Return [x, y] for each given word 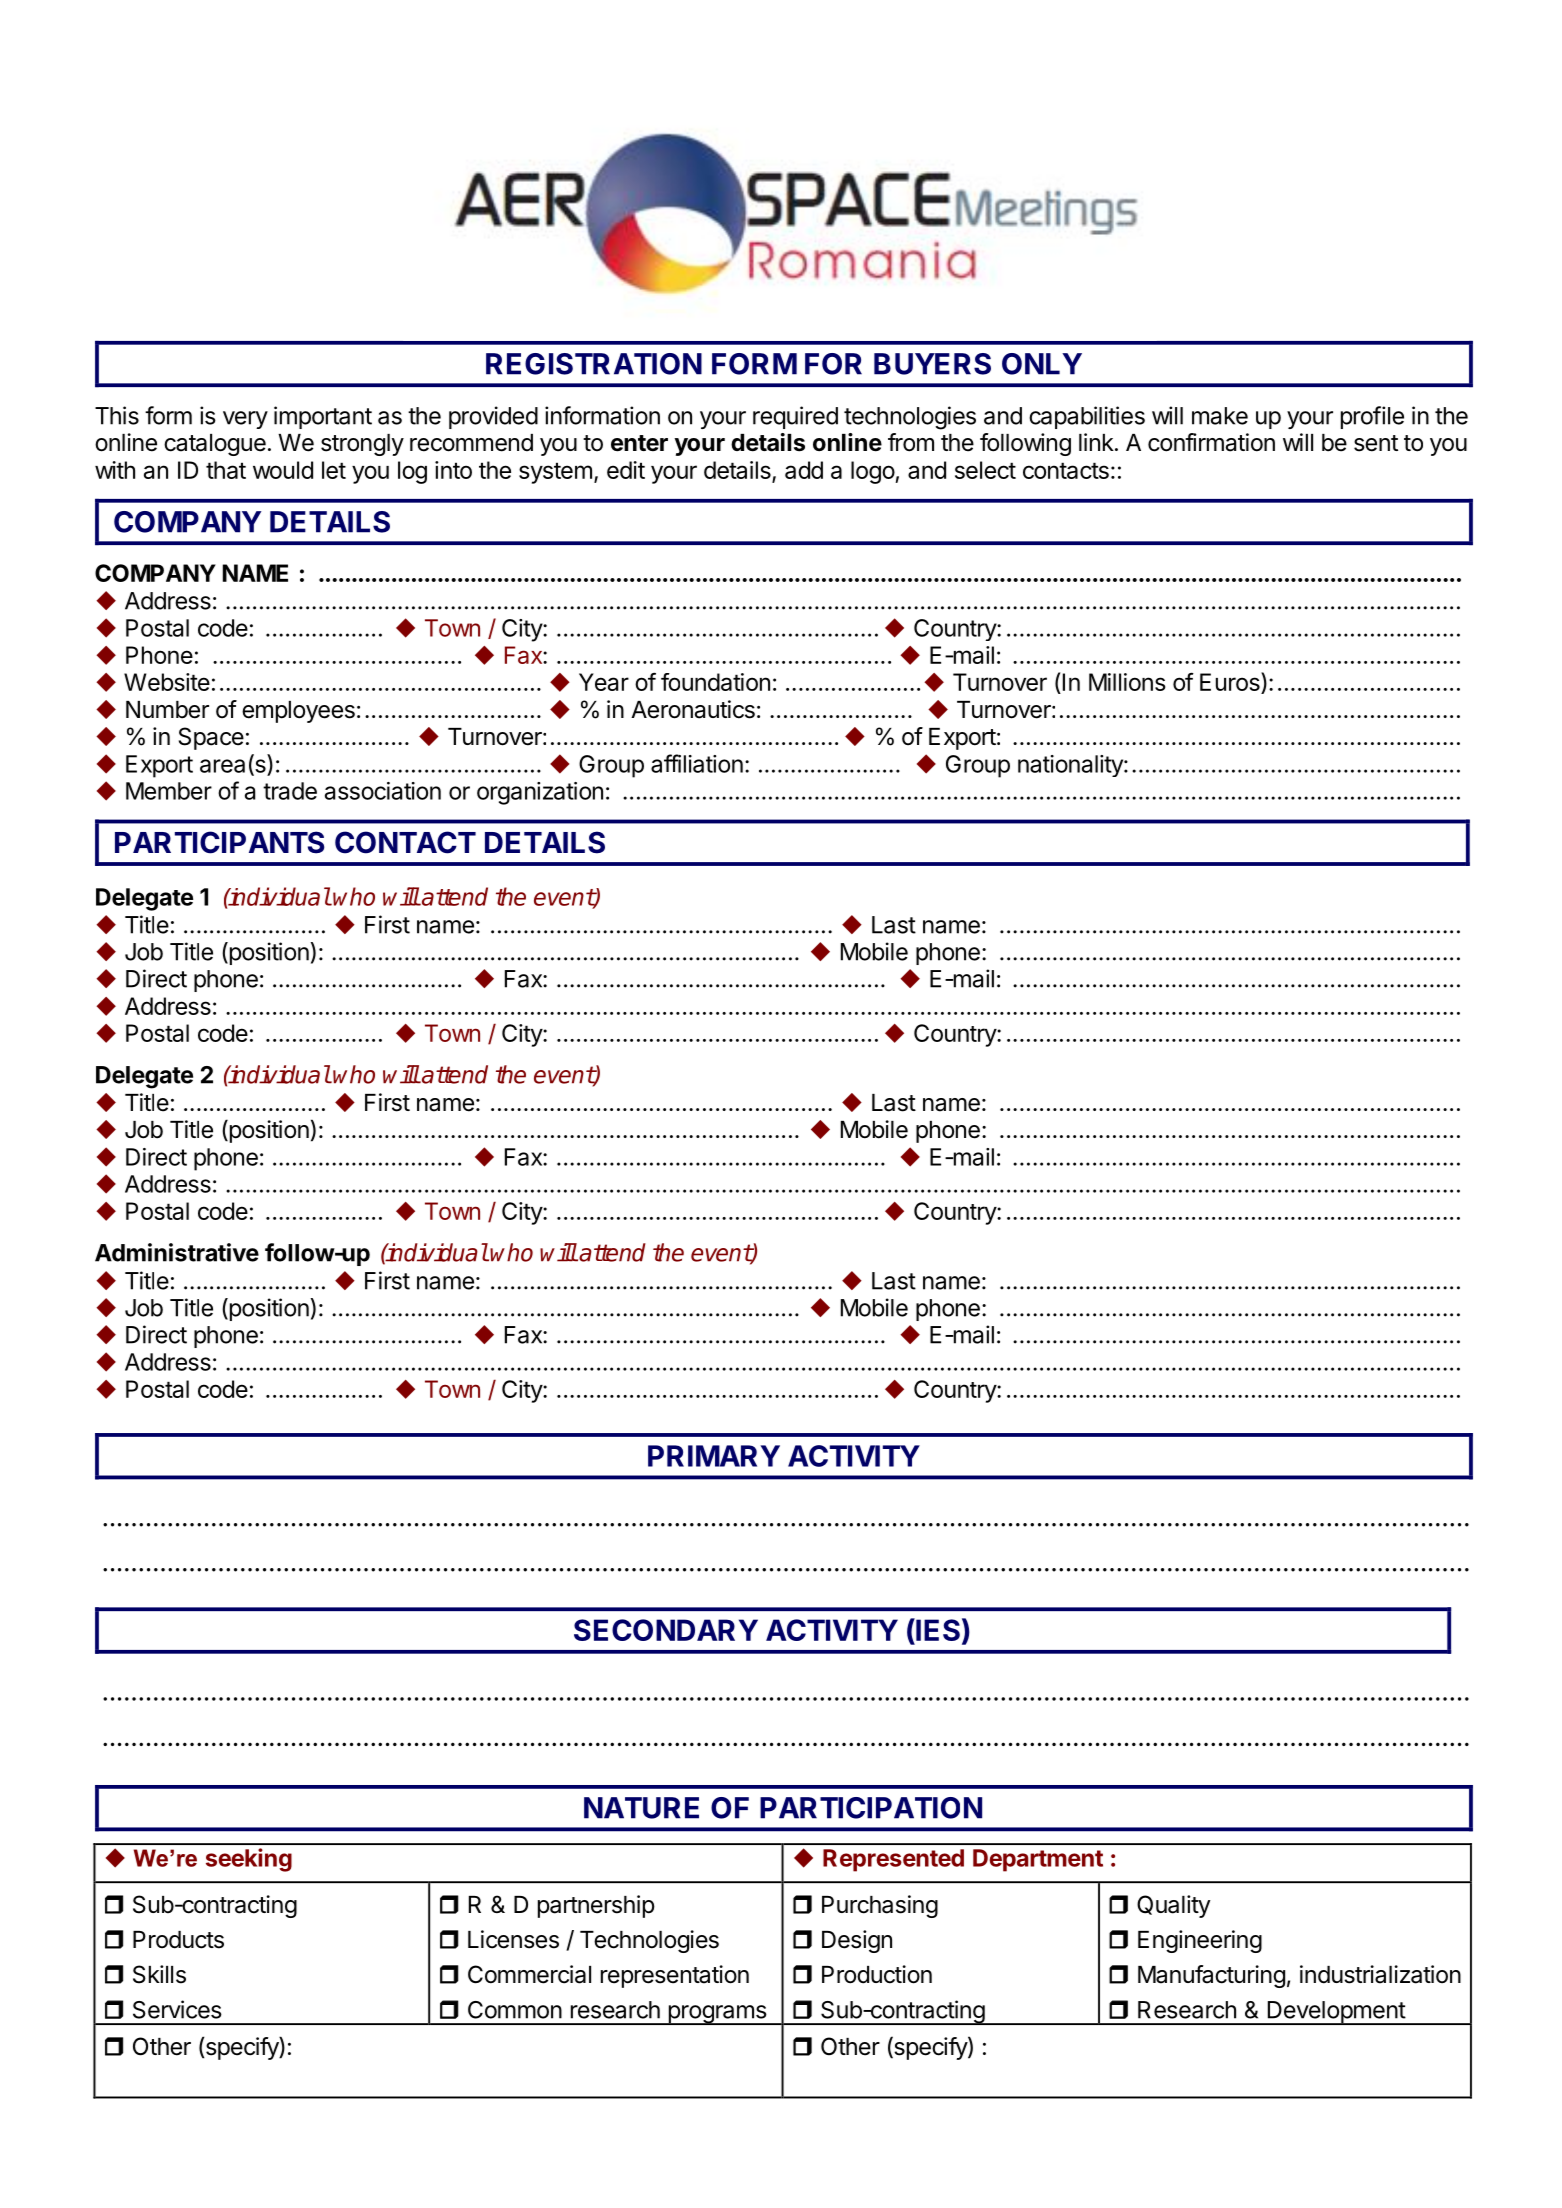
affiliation [697, 763]
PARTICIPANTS [219, 842]
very [245, 420]
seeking [249, 1860]
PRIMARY [714, 1456]
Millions [1127, 682]
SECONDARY [666, 1630]
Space [211, 738]
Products [178, 1940]
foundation [715, 682]
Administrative [177, 1252]
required [795, 417]
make [1220, 416]
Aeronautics [693, 709]
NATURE [641, 1808]
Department [1038, 1860]
